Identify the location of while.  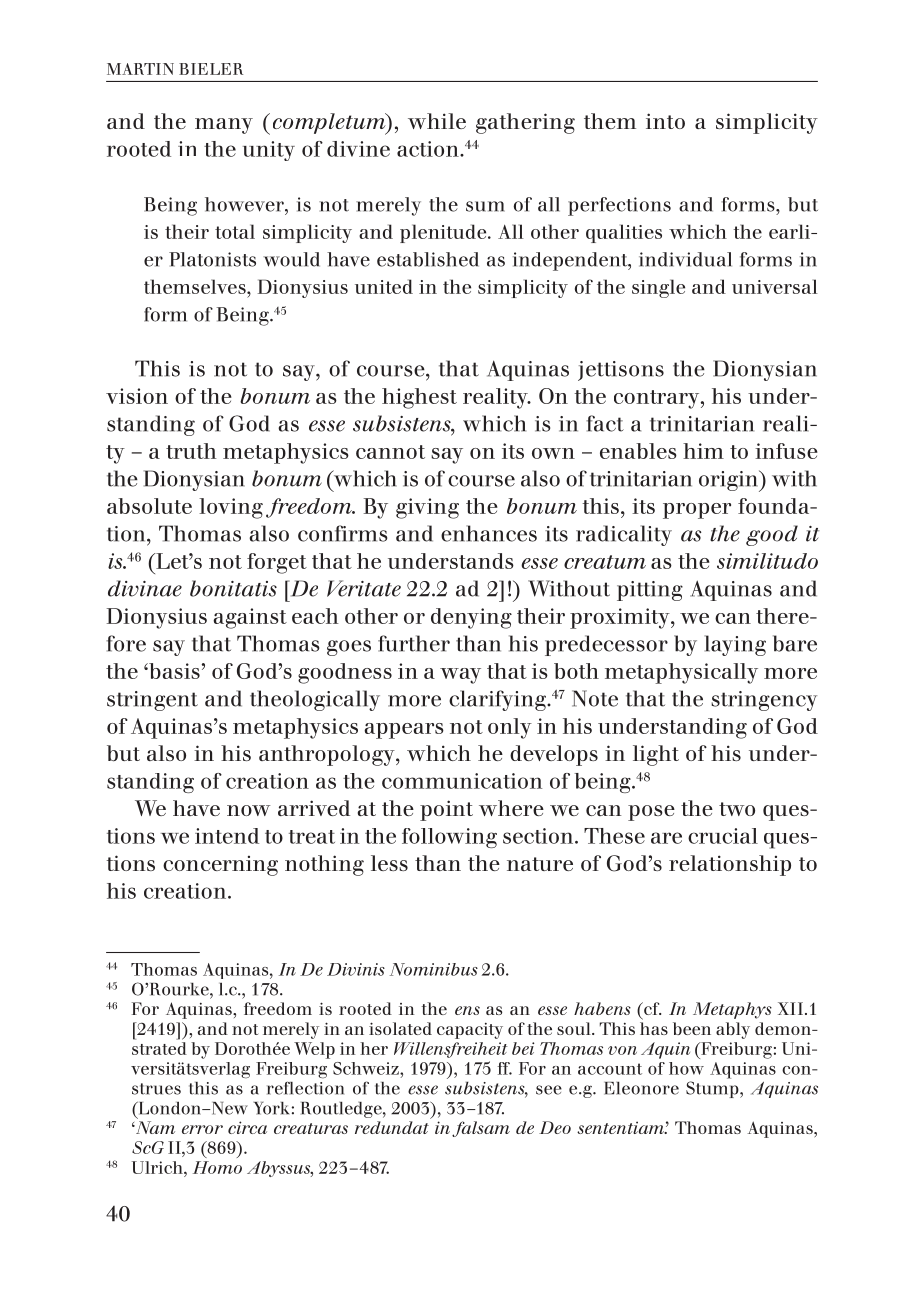
(437, 121).
